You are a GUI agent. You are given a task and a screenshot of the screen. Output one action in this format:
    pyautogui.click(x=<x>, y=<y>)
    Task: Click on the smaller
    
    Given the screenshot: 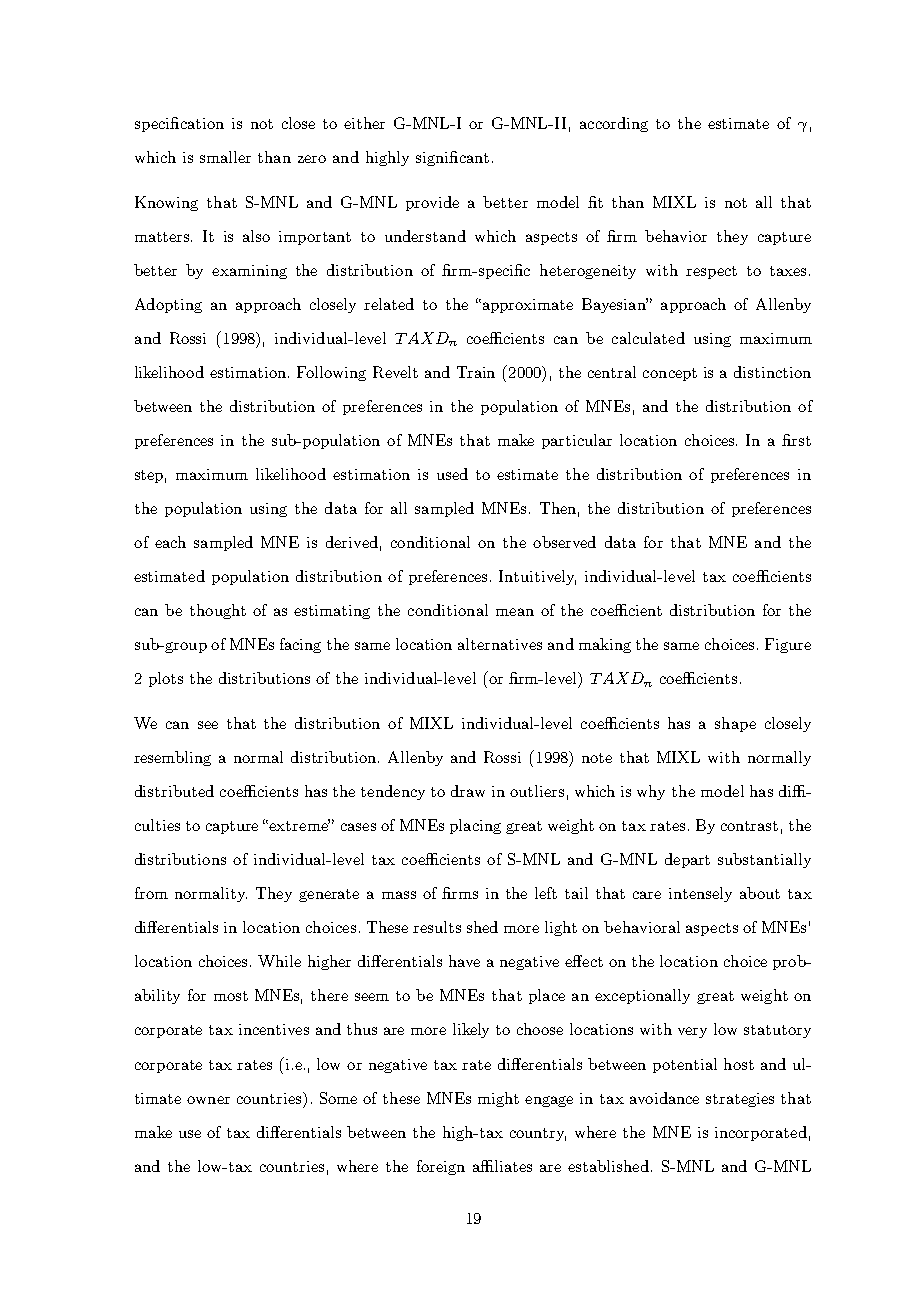 What is the action you would take?
    pyautogui.click(x=225, y=157)
